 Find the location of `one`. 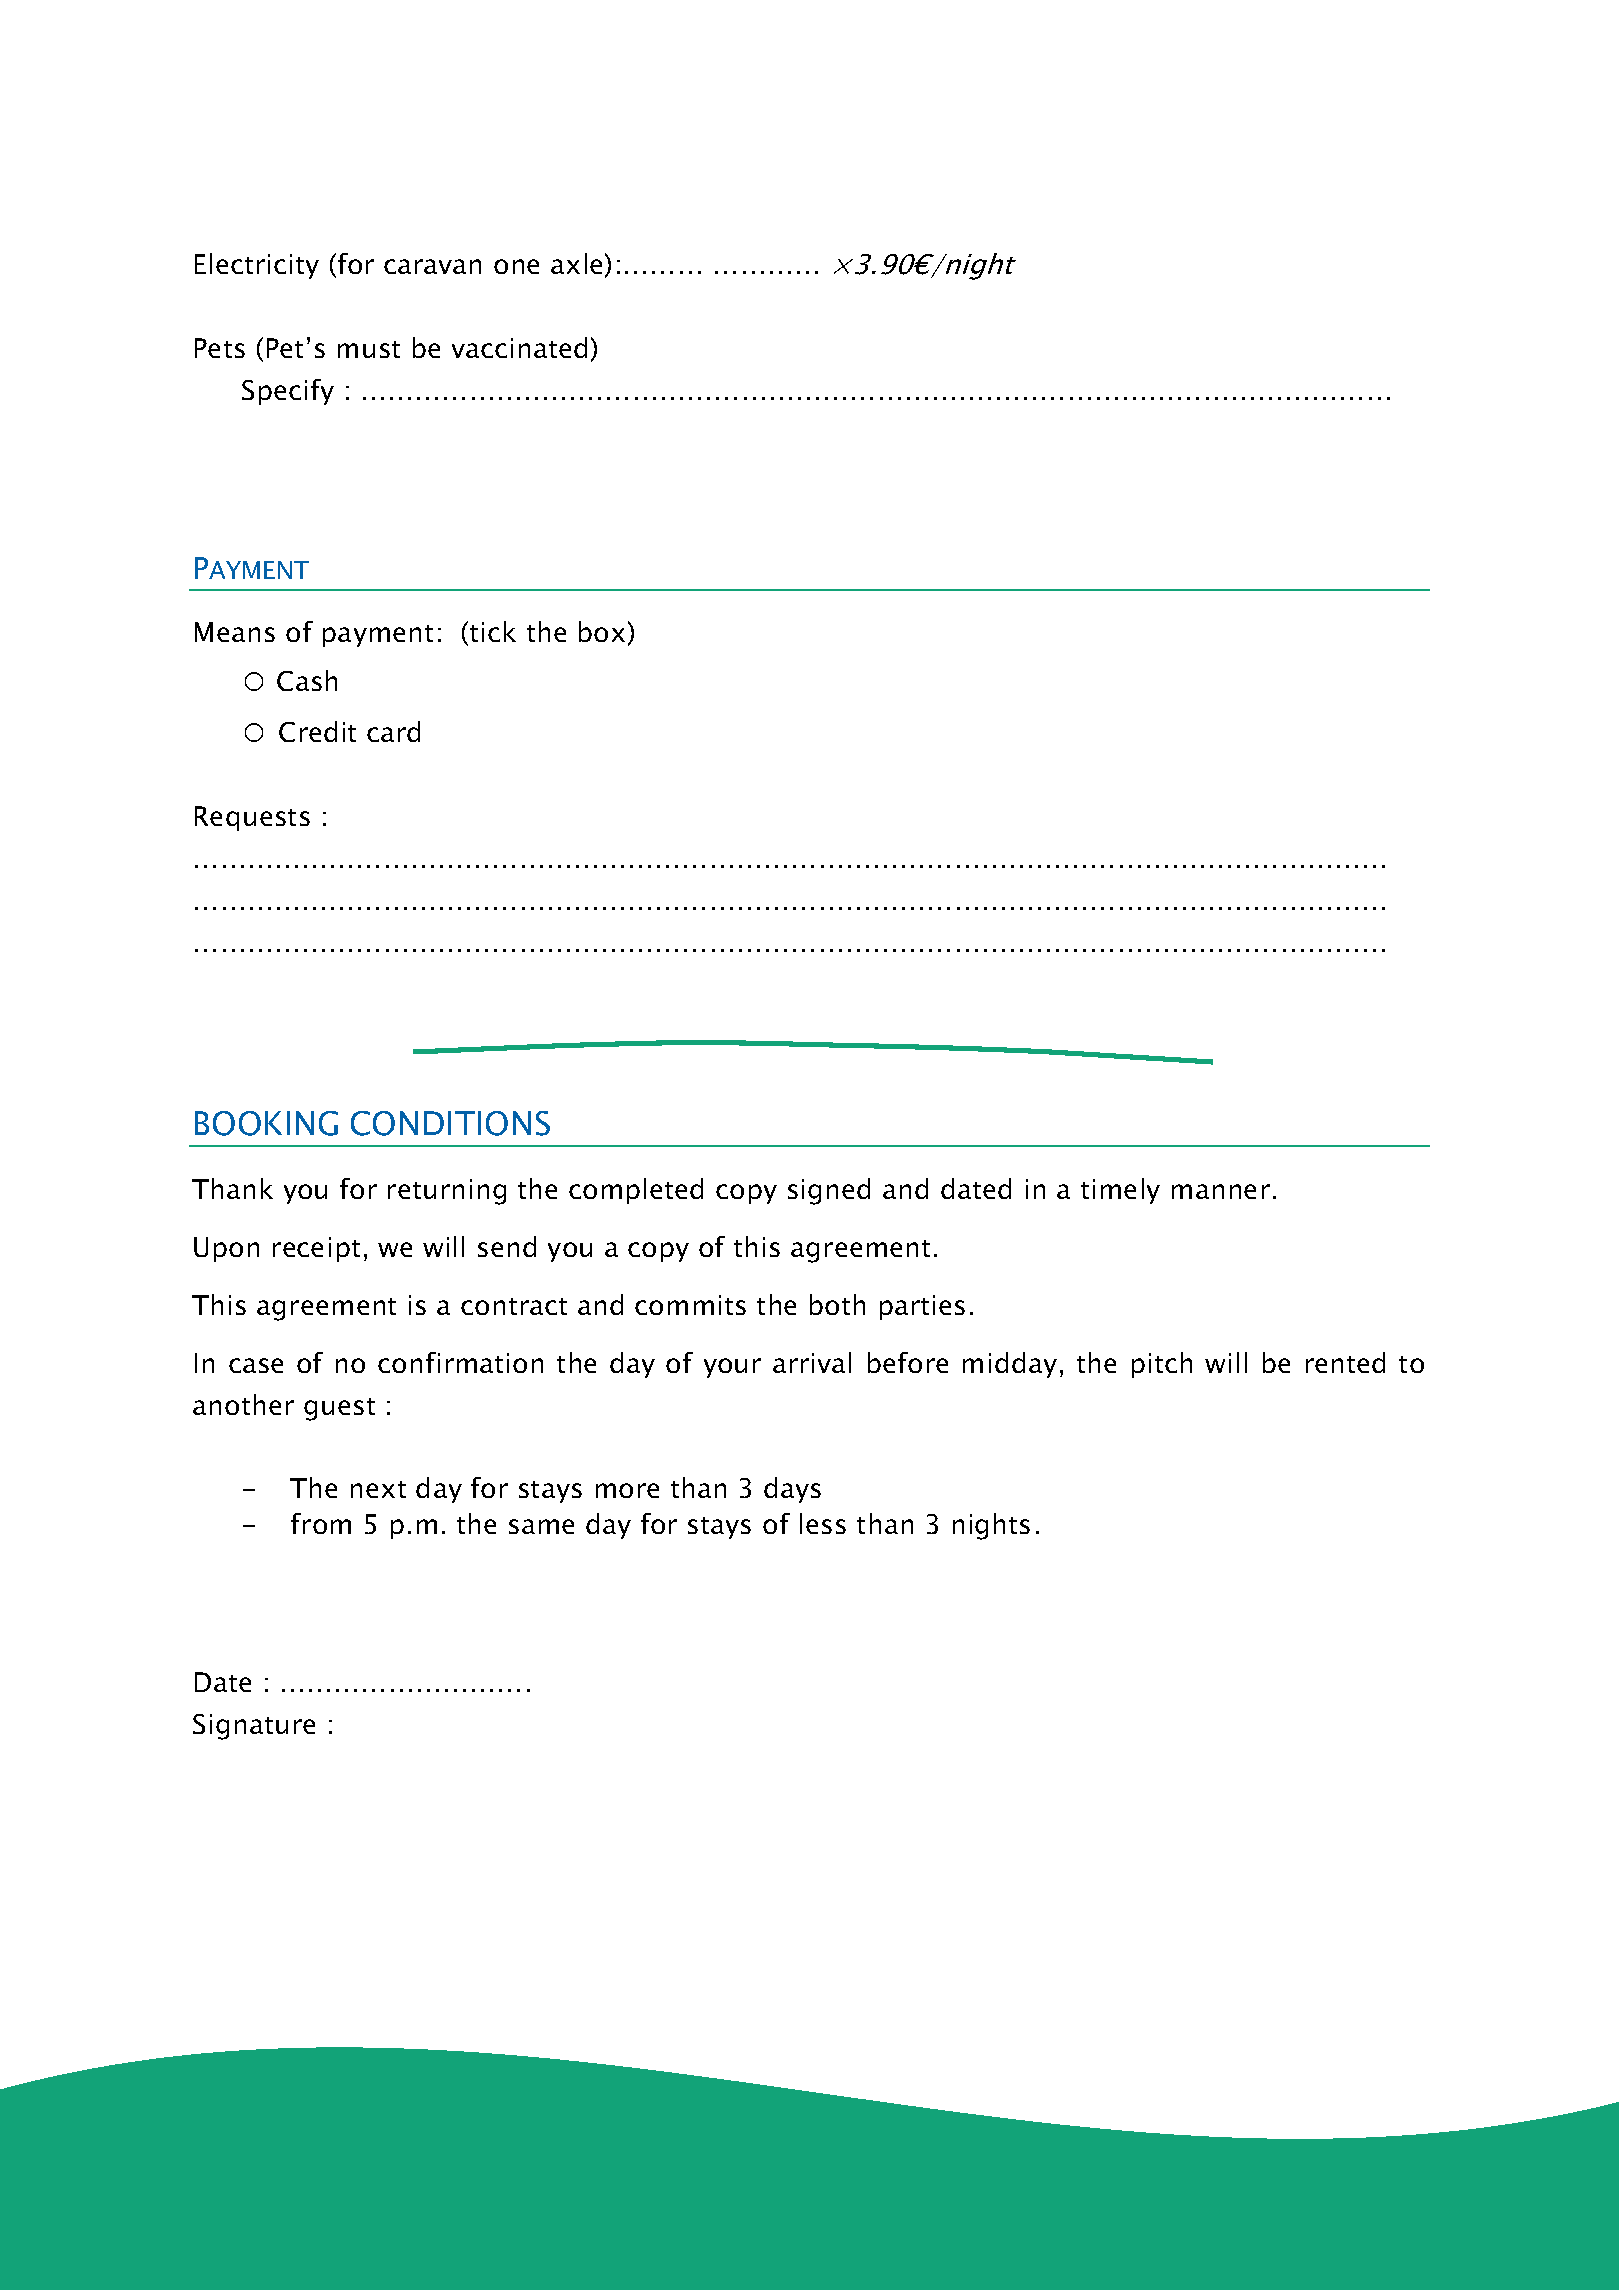

one is located at coordinates (516, 266).
